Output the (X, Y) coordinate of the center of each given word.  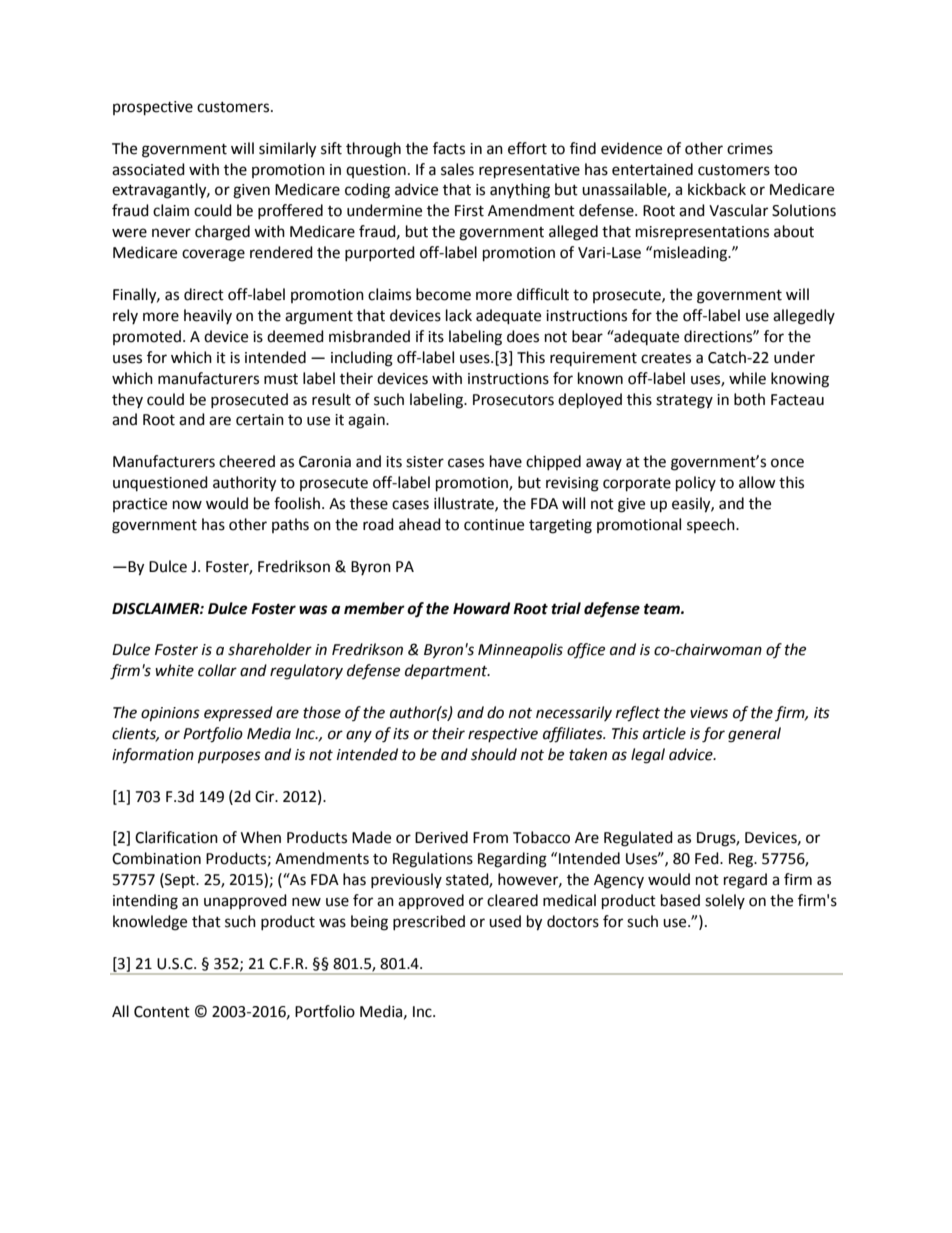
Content (162, 1012)
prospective (153, 108)
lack (459, 315)
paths (290, 525)
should (494, 754)
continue (494, 525)
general (754, 735)
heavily (208, 316)
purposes (229, 757)
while (747, 378)
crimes (750, 149)
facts (449, 148)
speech (712, 525)
